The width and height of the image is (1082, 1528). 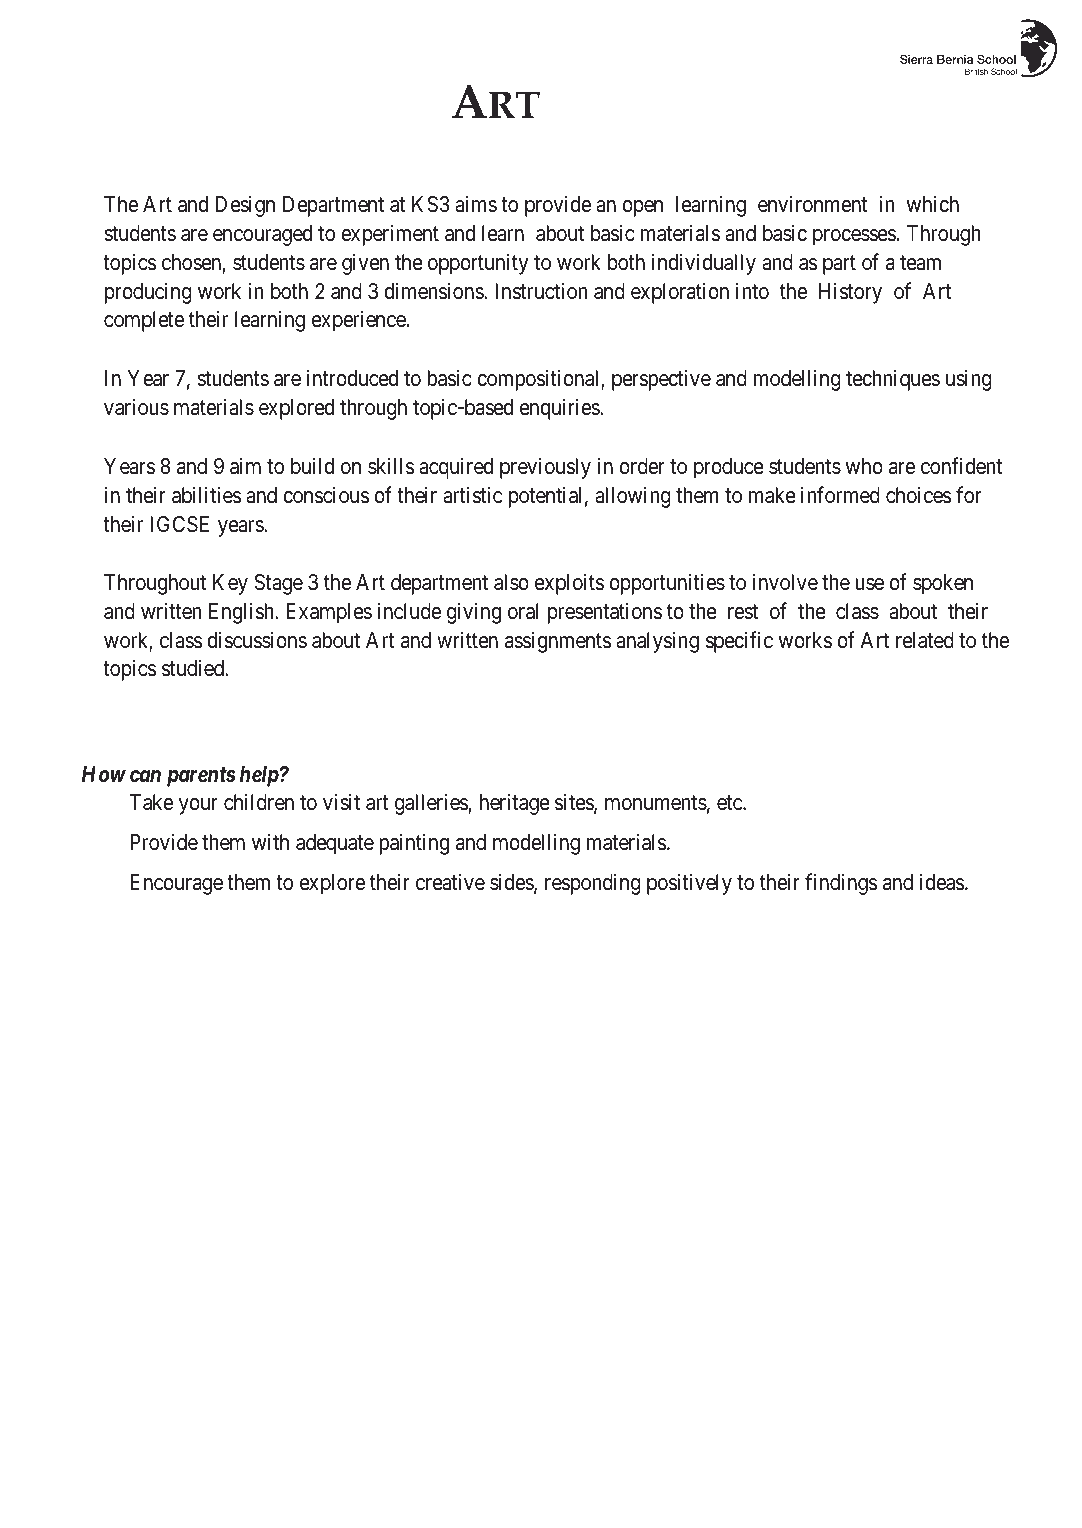 What do you see at coordinates (245, 206) in the image?
I see `Design` at bounding box center [245, 206].
